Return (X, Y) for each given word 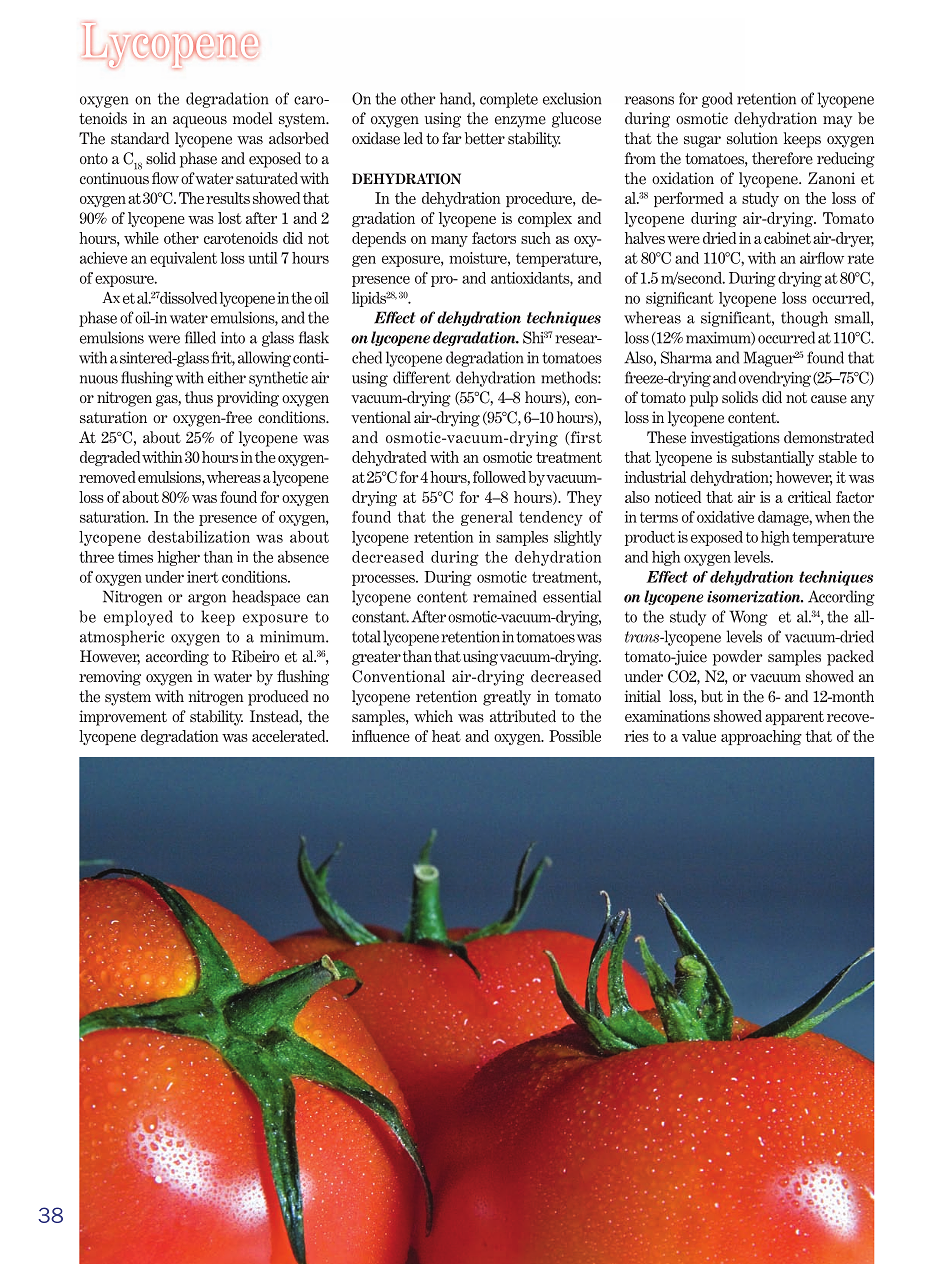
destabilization (199, 537)
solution (752, 138)
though (804, 319)
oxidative (725, 517)
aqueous (200, 122)
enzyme (520, 122)
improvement (123, 718)
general (487, 518)
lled (204, 337)
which (433, 716)
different (422, 377)
